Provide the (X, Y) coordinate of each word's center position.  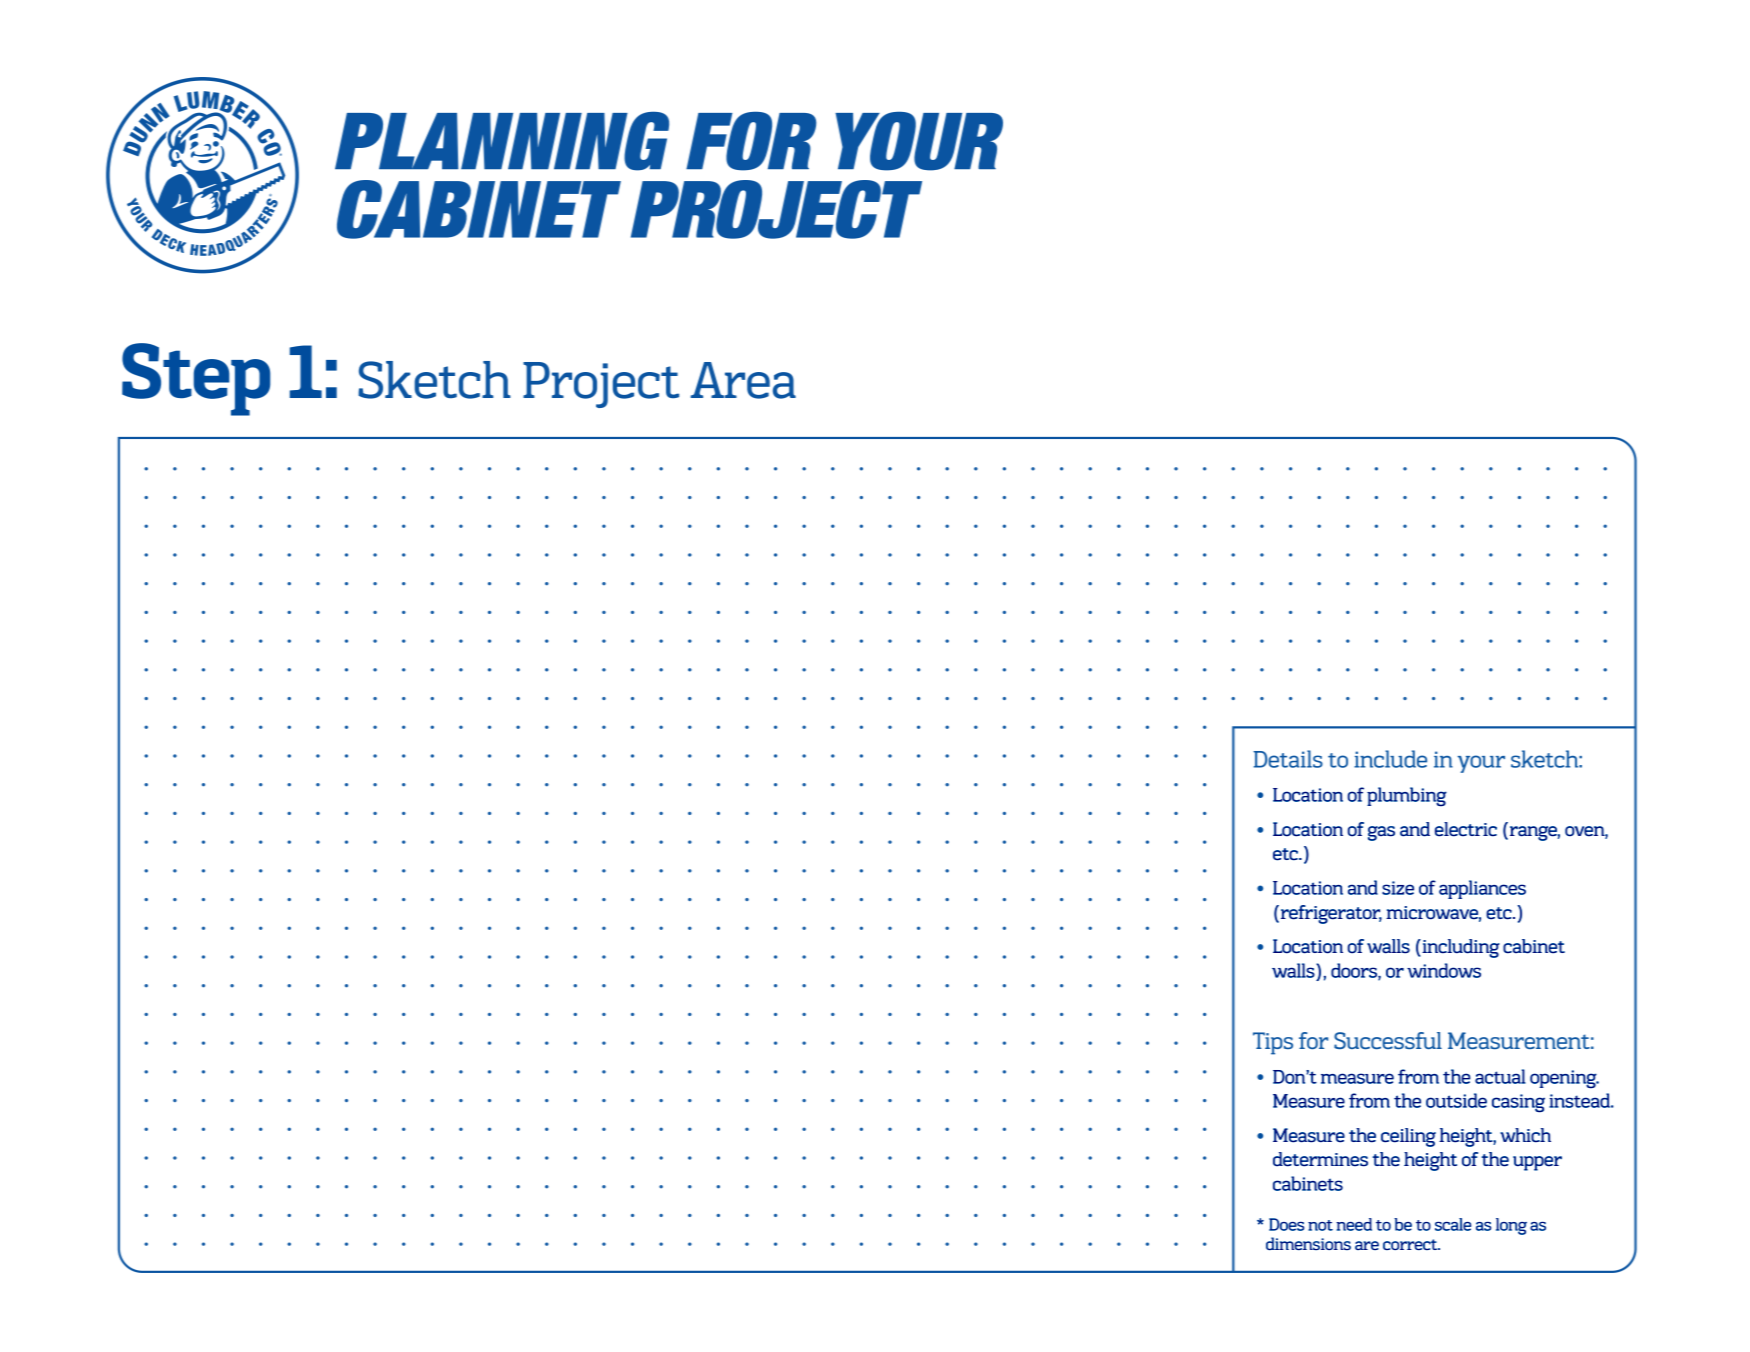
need (1354, 1224)
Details (1288, 759)
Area (743, 380)
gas (1381, 833)
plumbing (1407, 797)
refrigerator (1331, 914)
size (1398, 888)
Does (1286, 1224)
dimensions (1308, 1244)
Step (196, 379)
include (1390, 759)
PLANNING (502, 141)
